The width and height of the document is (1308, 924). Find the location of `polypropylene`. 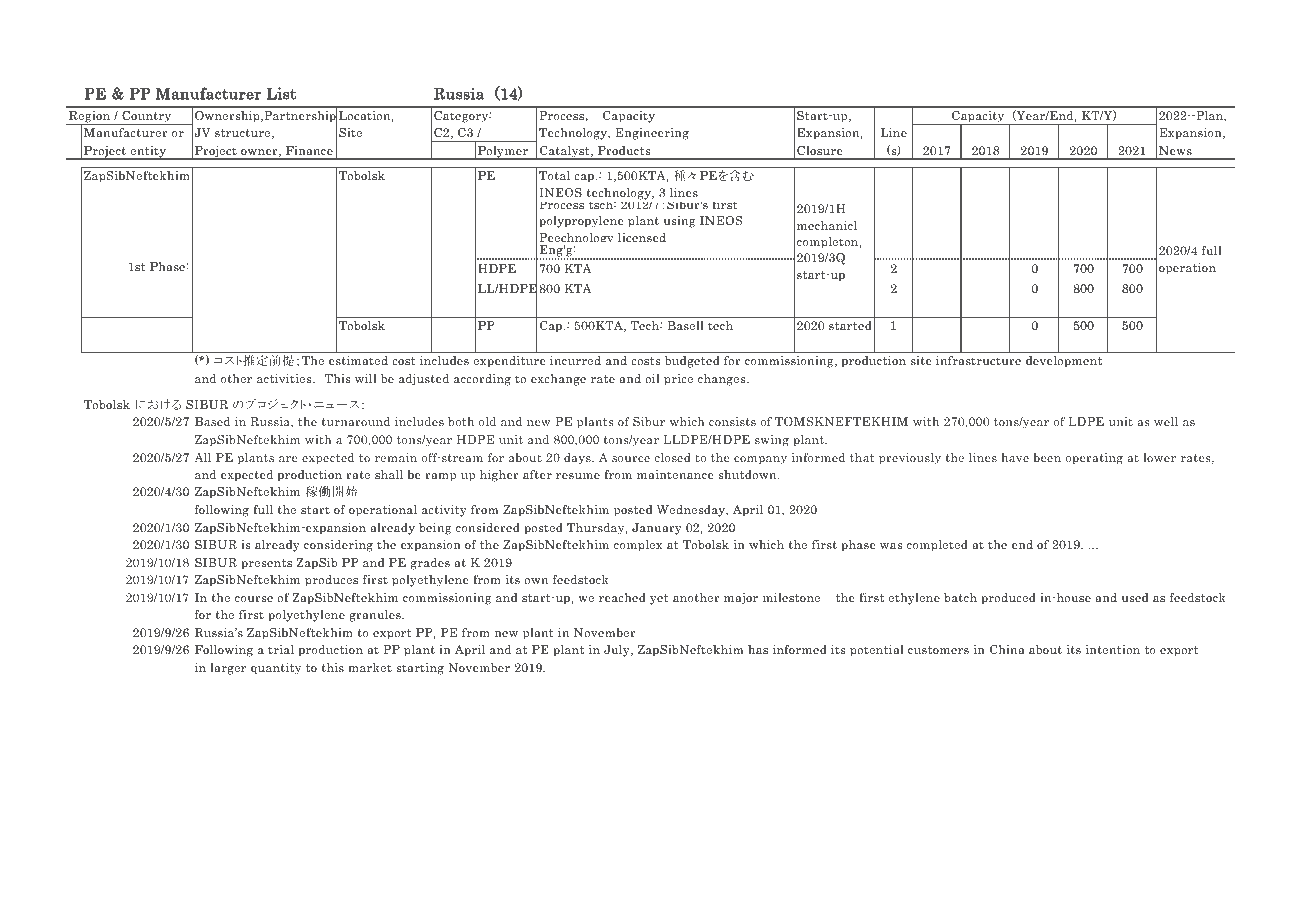

polypropylene is located at coordinates (581, 222).
